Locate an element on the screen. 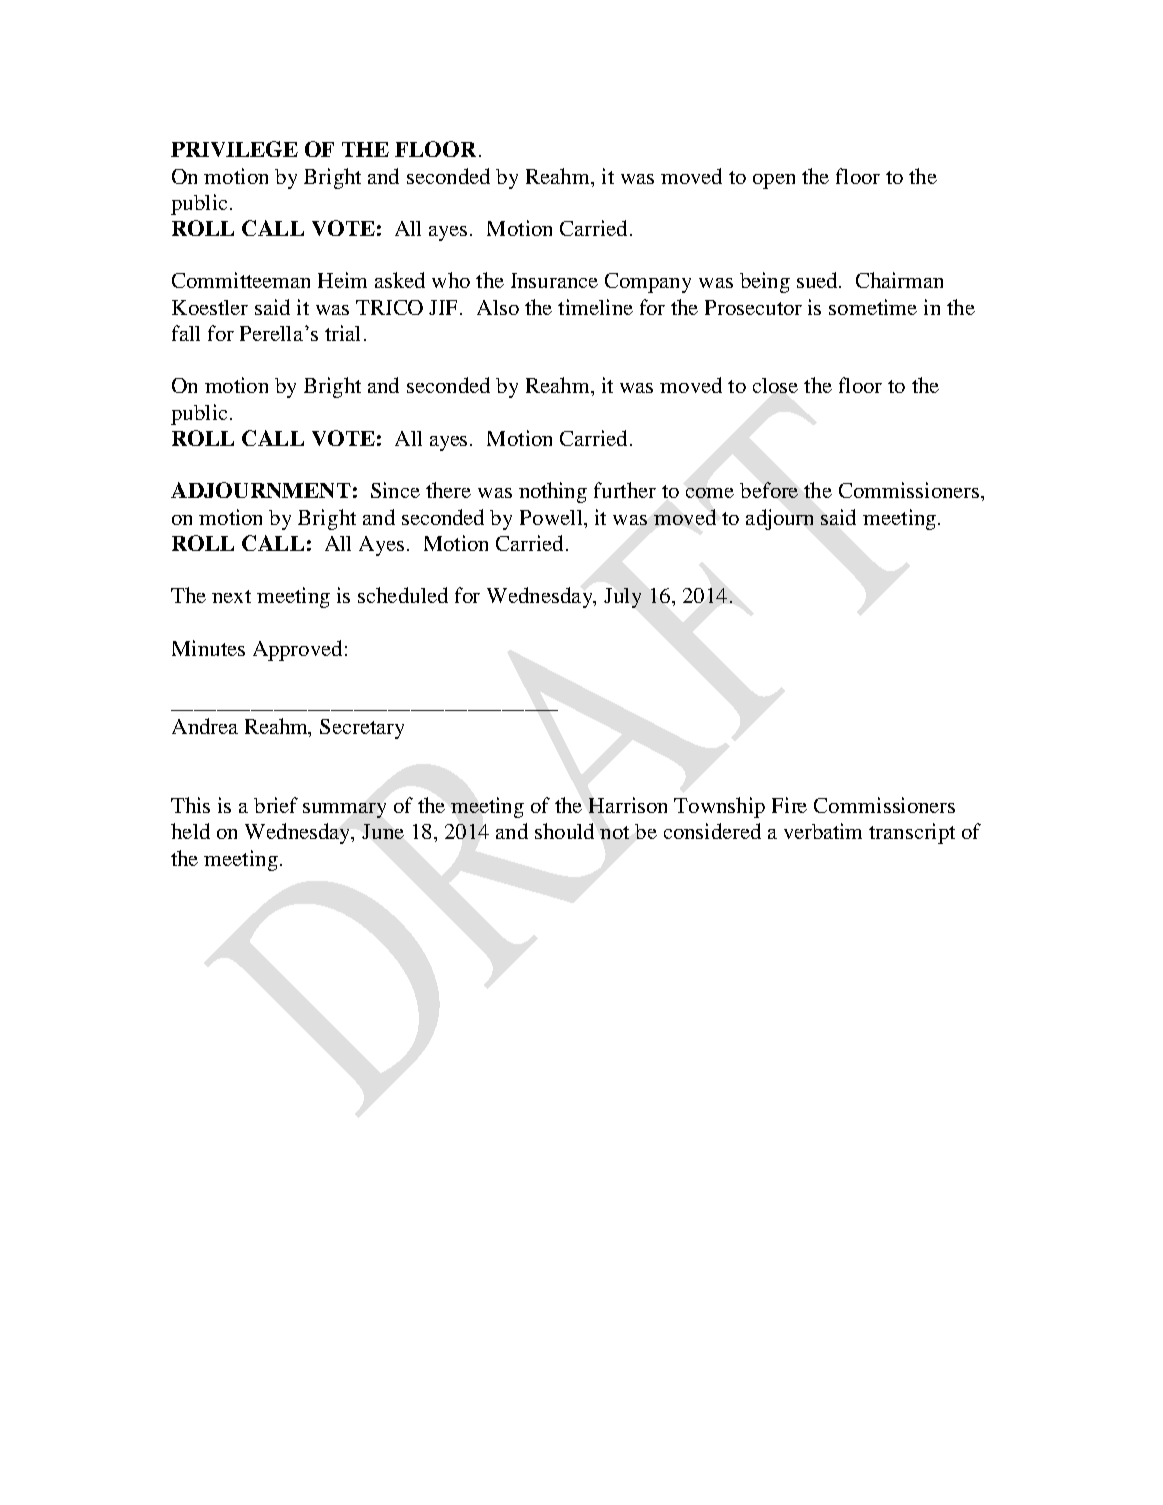 The image size is (1163, 1505). trial is located at coordinates (342, 333).
